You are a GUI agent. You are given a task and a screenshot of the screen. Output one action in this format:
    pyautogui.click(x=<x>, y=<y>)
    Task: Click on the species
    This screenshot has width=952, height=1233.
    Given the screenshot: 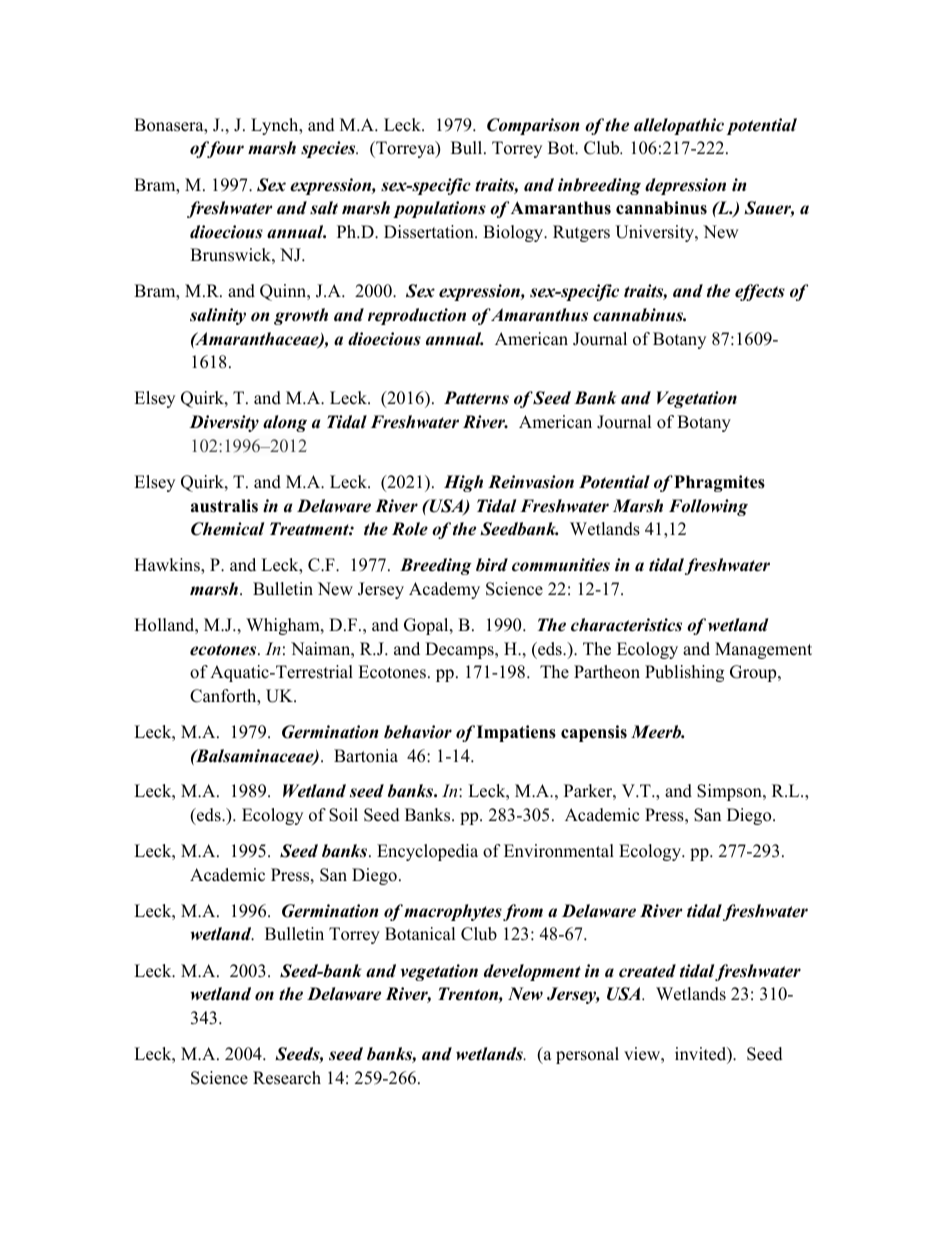 What is the action you would take?
    pyautogui.click(x=329, y=149)
